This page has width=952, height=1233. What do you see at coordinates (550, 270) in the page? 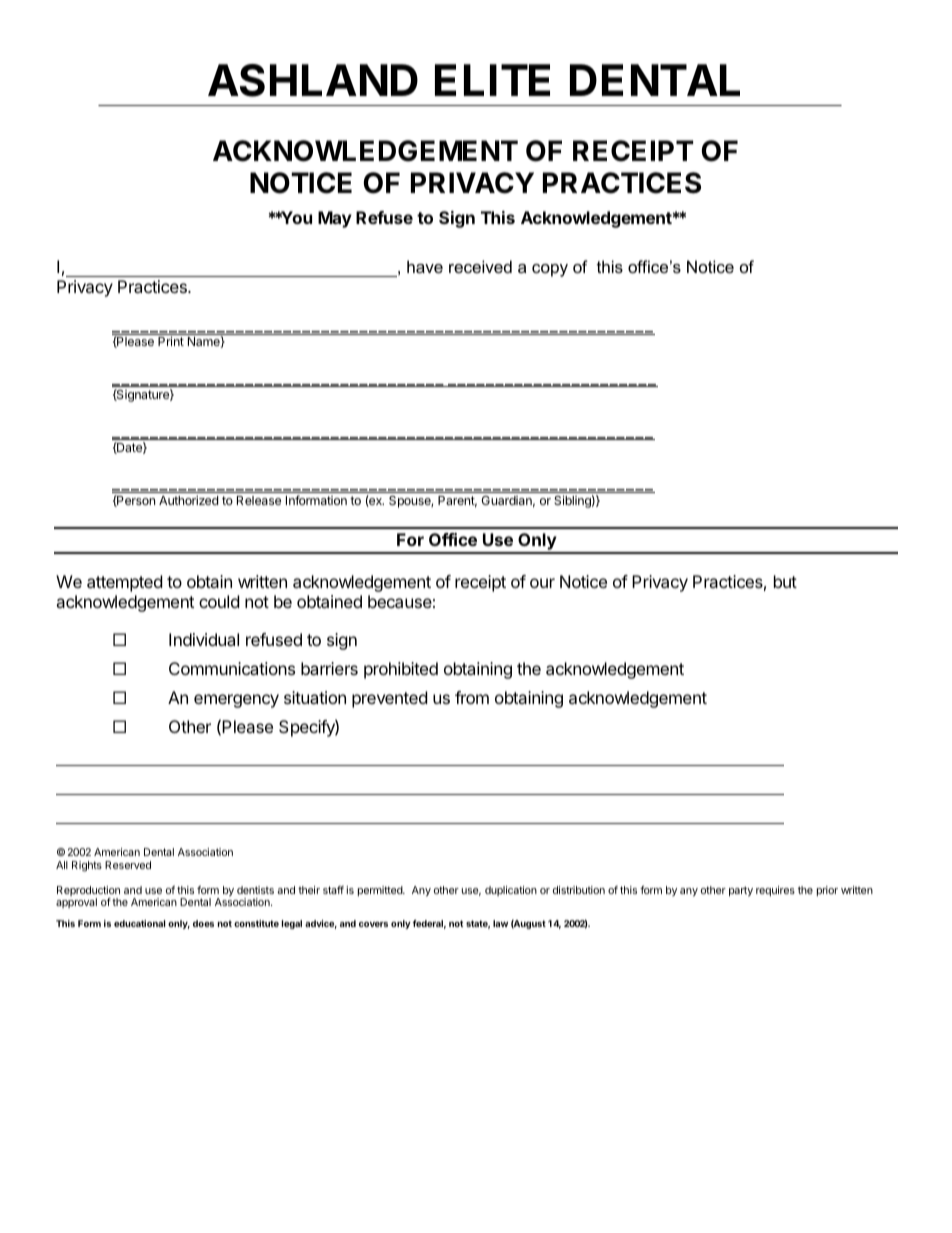
I see `copy` at bounding box center [550, 270].
